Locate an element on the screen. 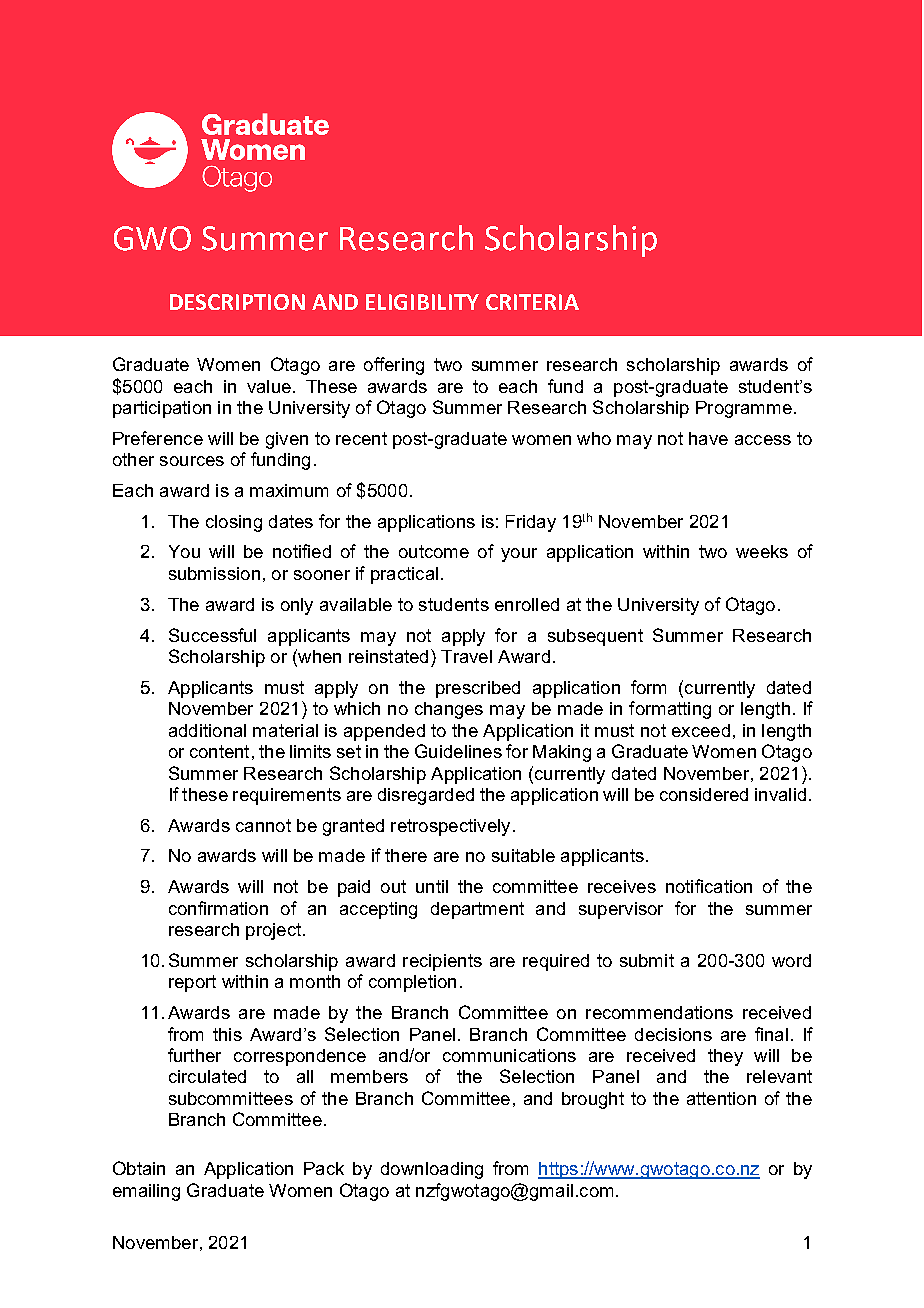 This screenshot has width=924, height=1308. downloading is located at coordinates (432, 1170).
